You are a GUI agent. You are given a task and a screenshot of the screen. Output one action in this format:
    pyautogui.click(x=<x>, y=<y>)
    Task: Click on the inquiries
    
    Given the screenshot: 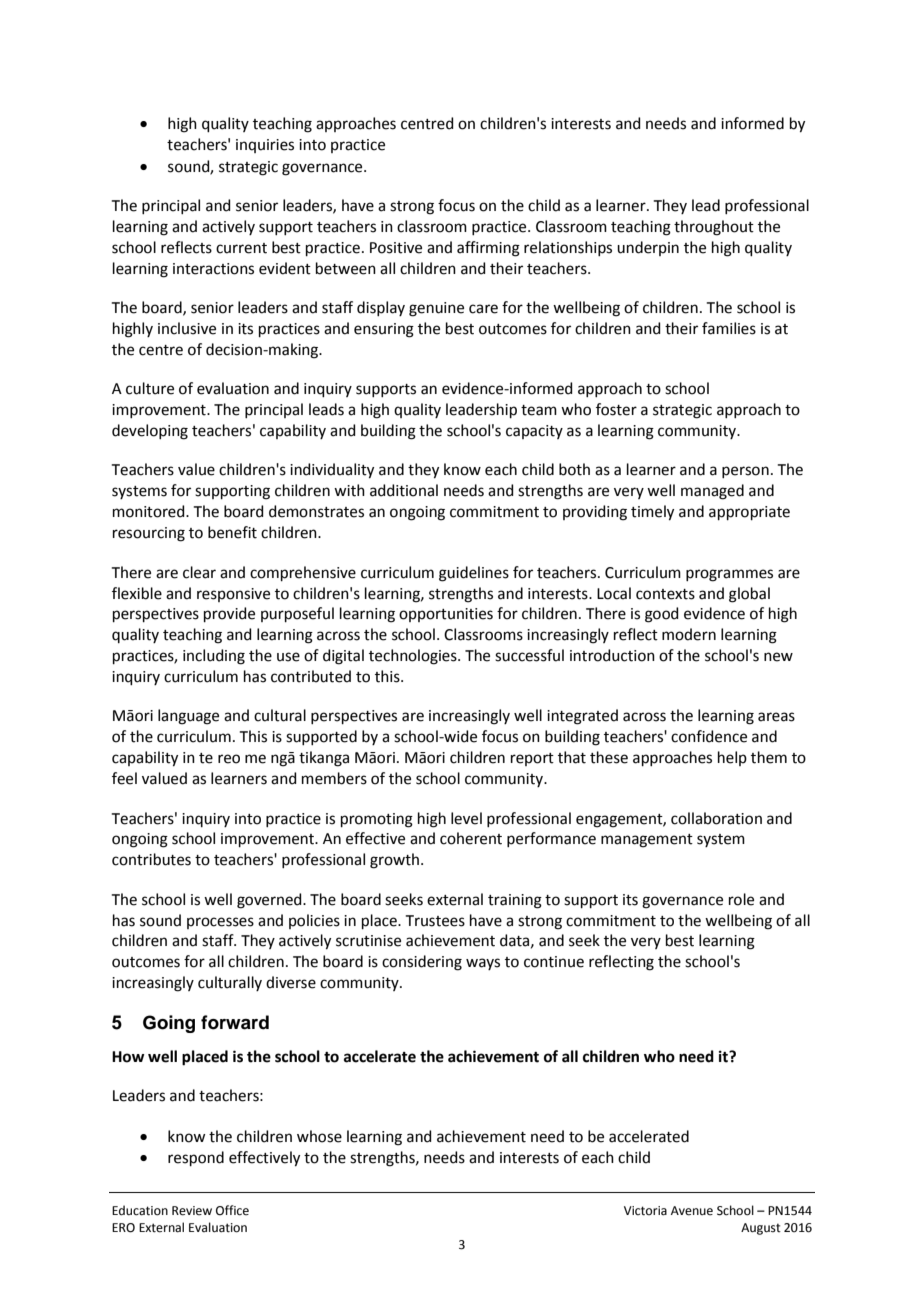 What is the action you would take?
    pyautogui.click(x=265, y=146)
